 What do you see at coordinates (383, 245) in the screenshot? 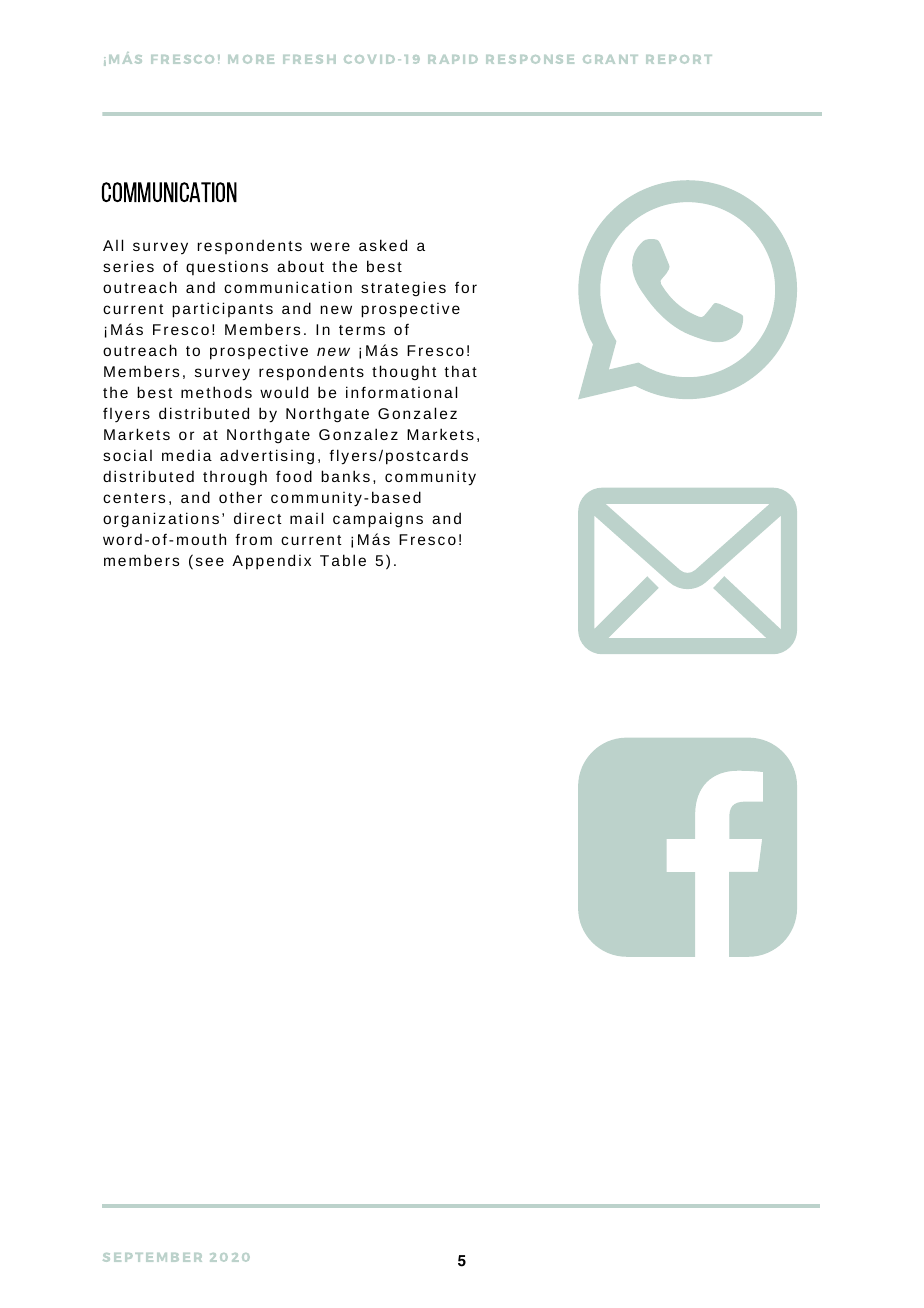
I see `asked` at bounding box center [383, 245].
